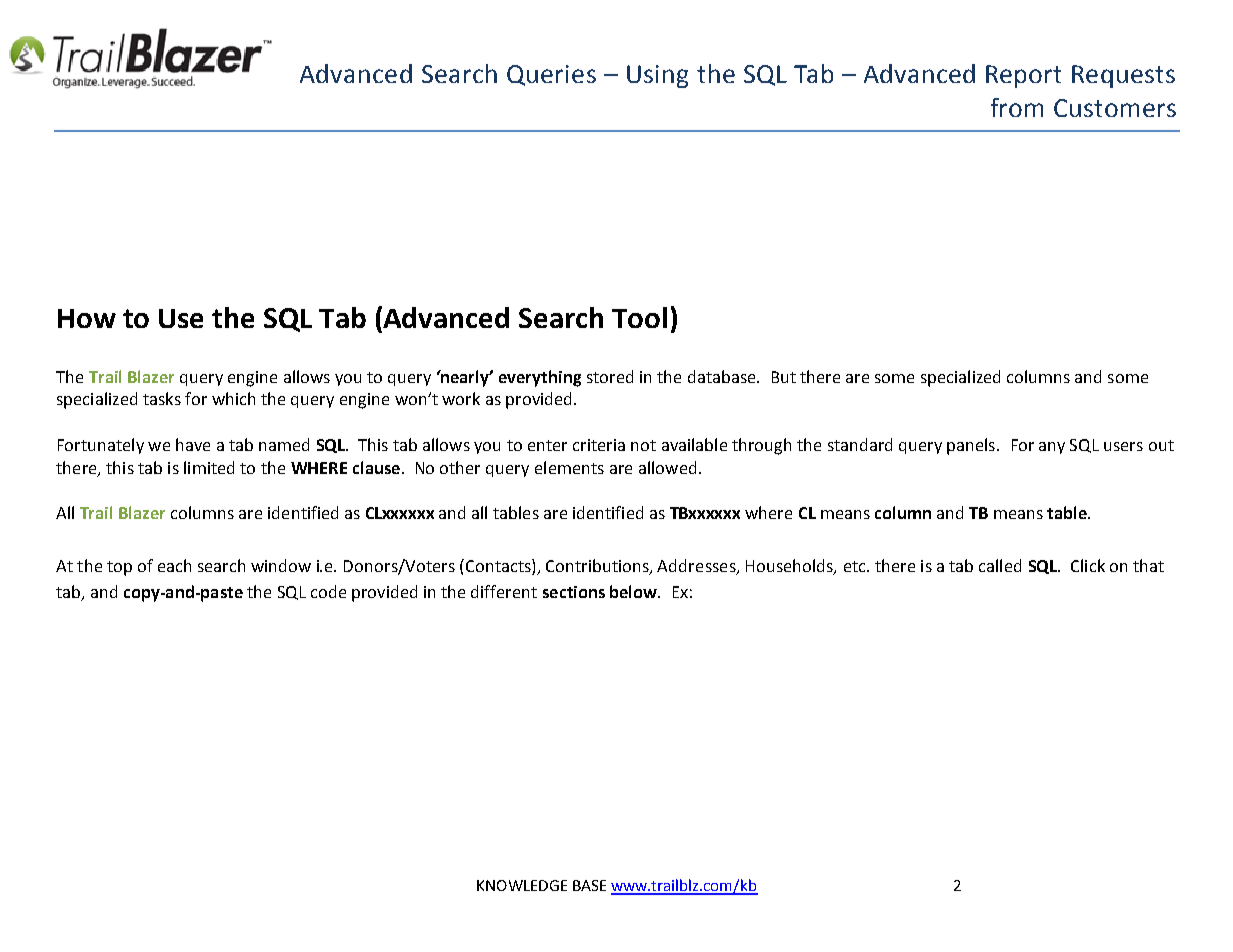 The image size is (1233, 952). I want to click on called, so click(1000, 565).
